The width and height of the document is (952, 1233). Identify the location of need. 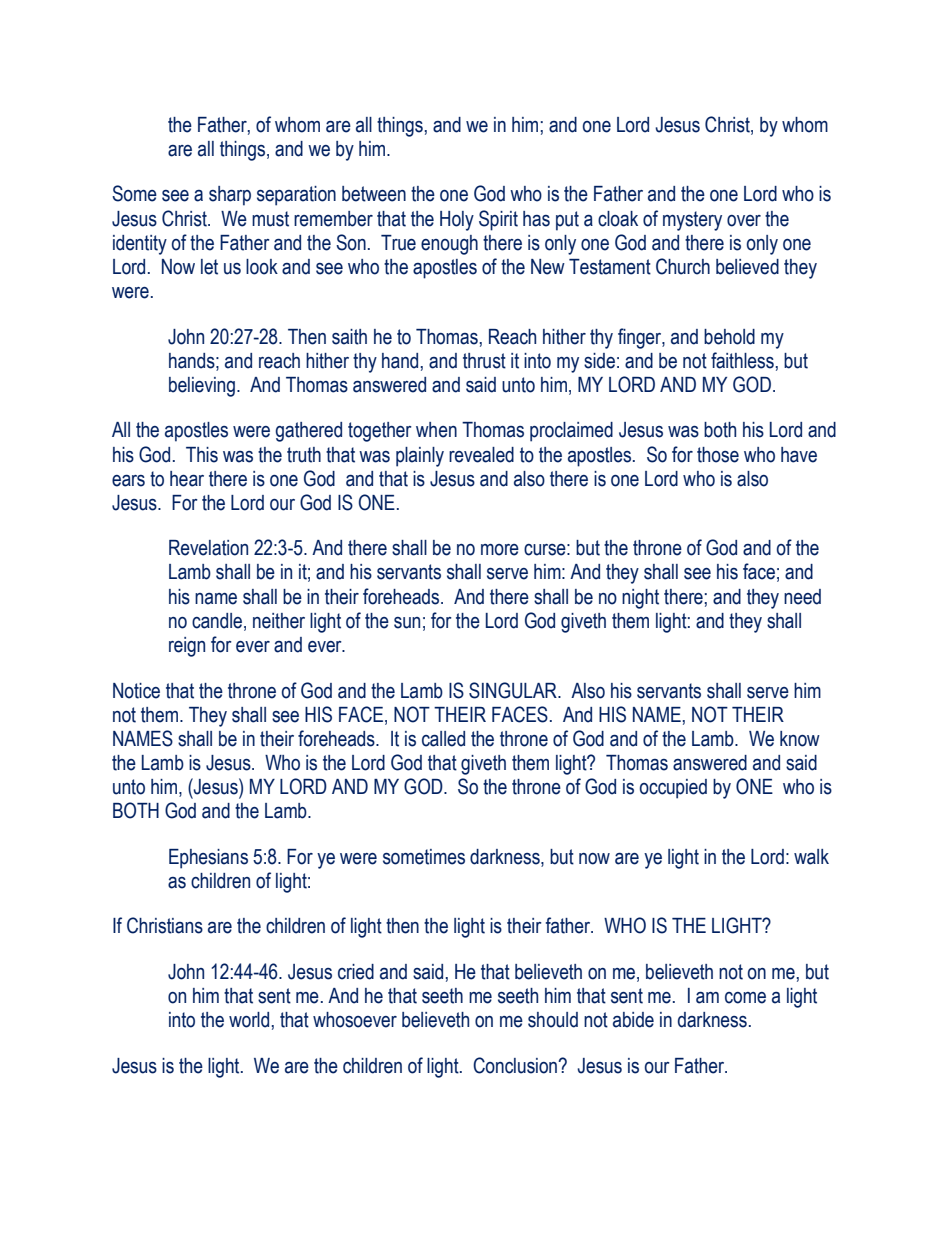
(802, 597).
